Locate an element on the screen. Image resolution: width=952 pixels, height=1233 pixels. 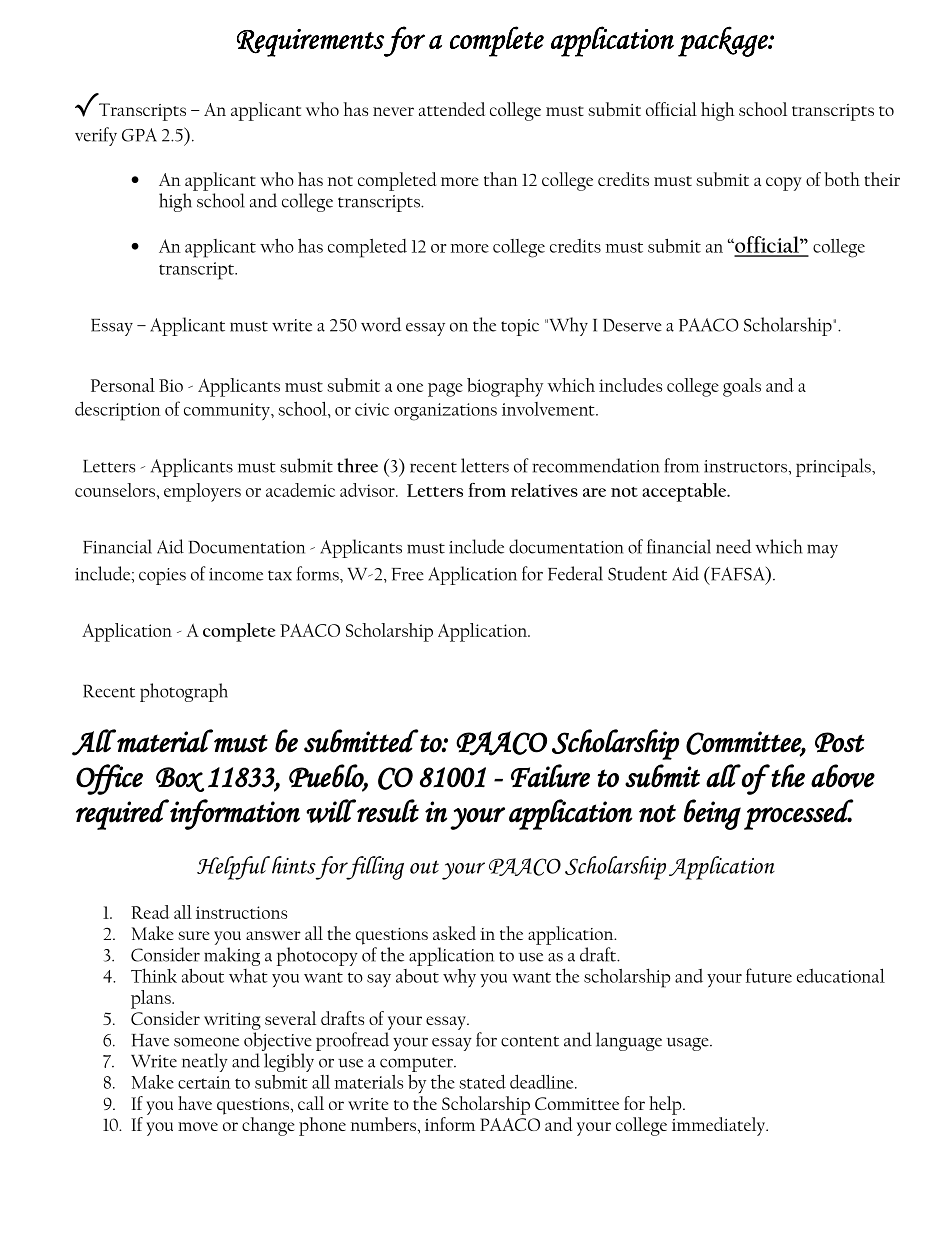
FAFSA is located at coordinates (737, 574).
